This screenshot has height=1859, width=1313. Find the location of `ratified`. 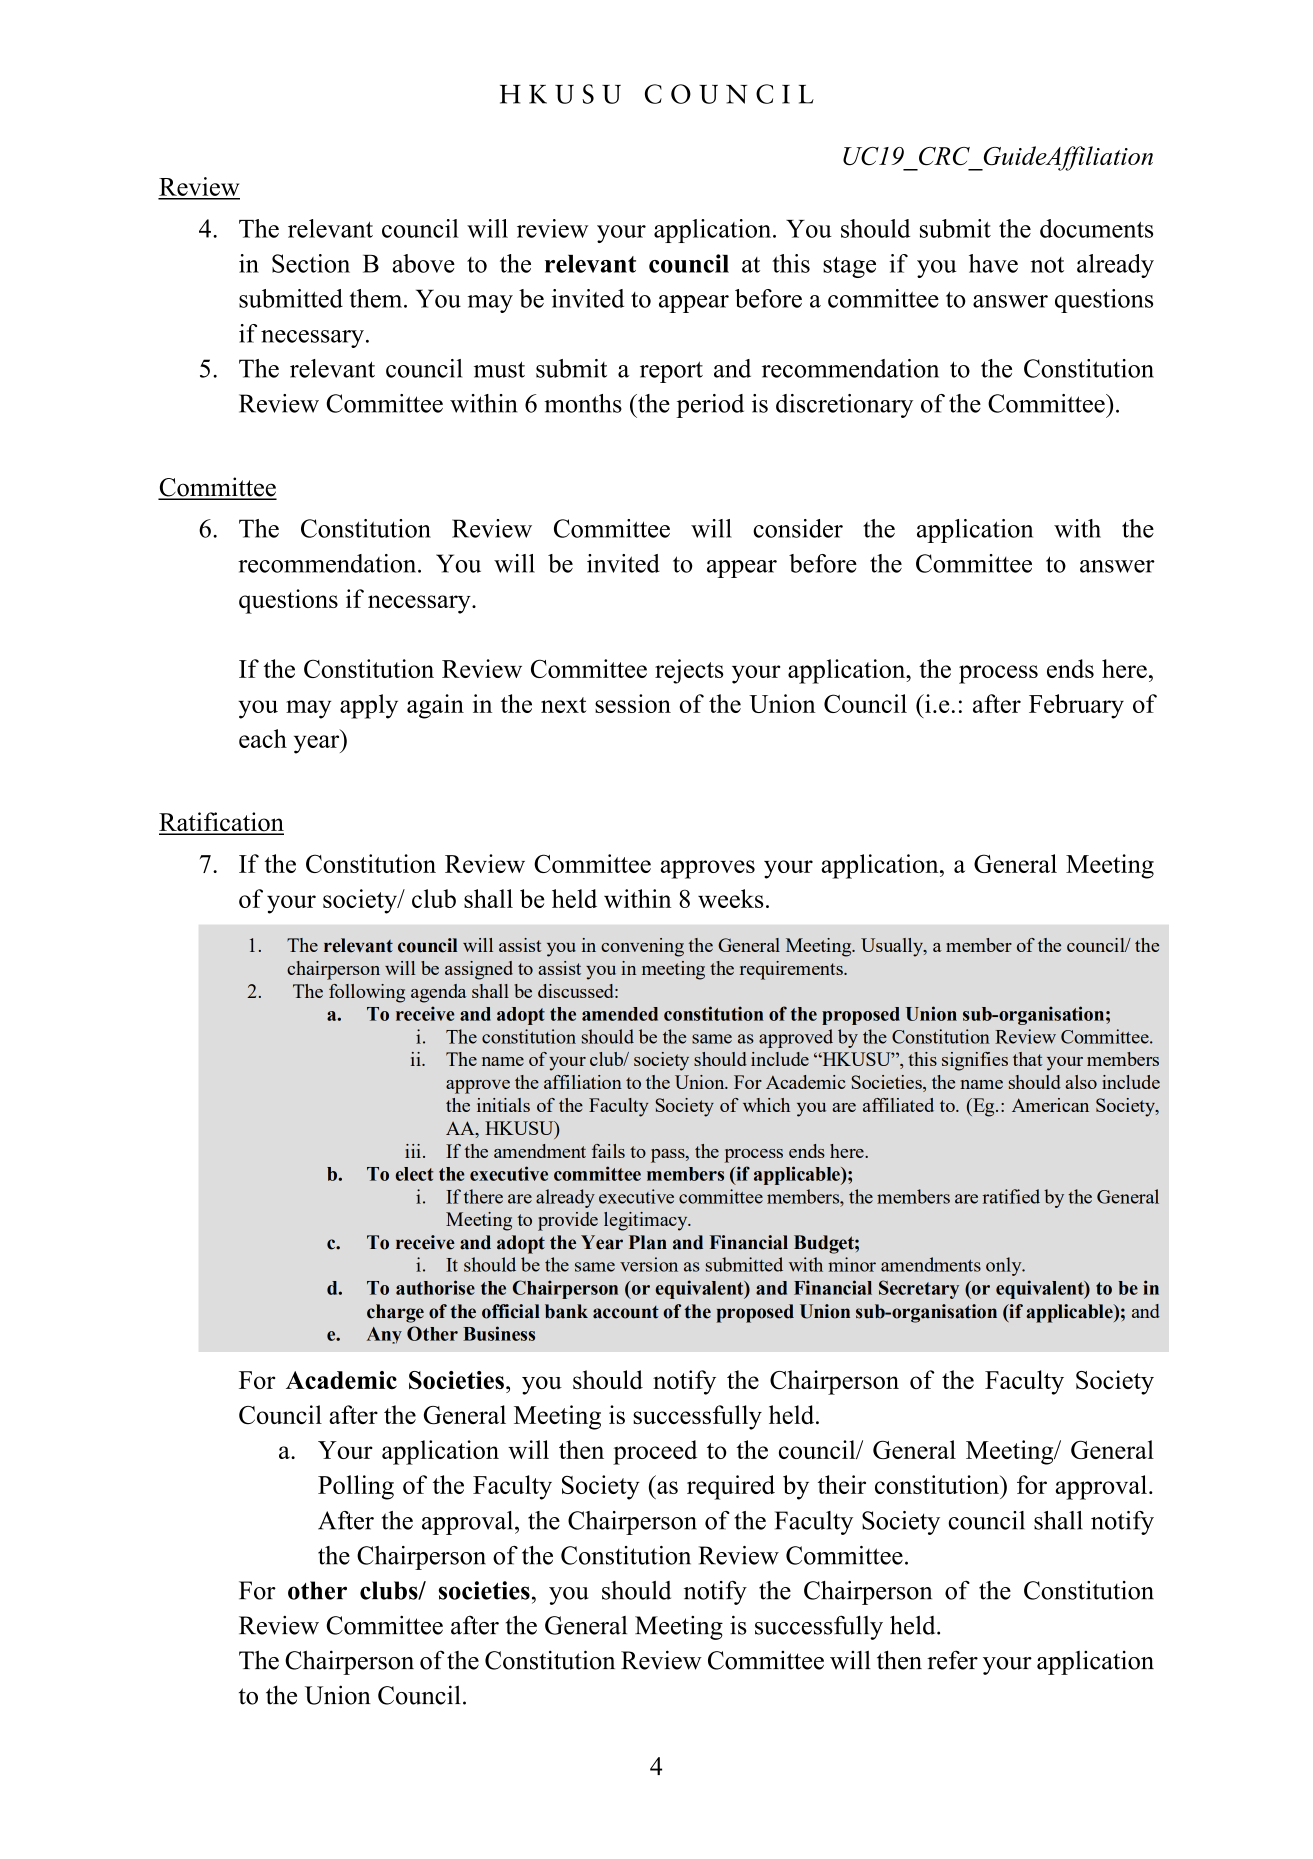

ratified is located at coordinates (1011, 1196).
